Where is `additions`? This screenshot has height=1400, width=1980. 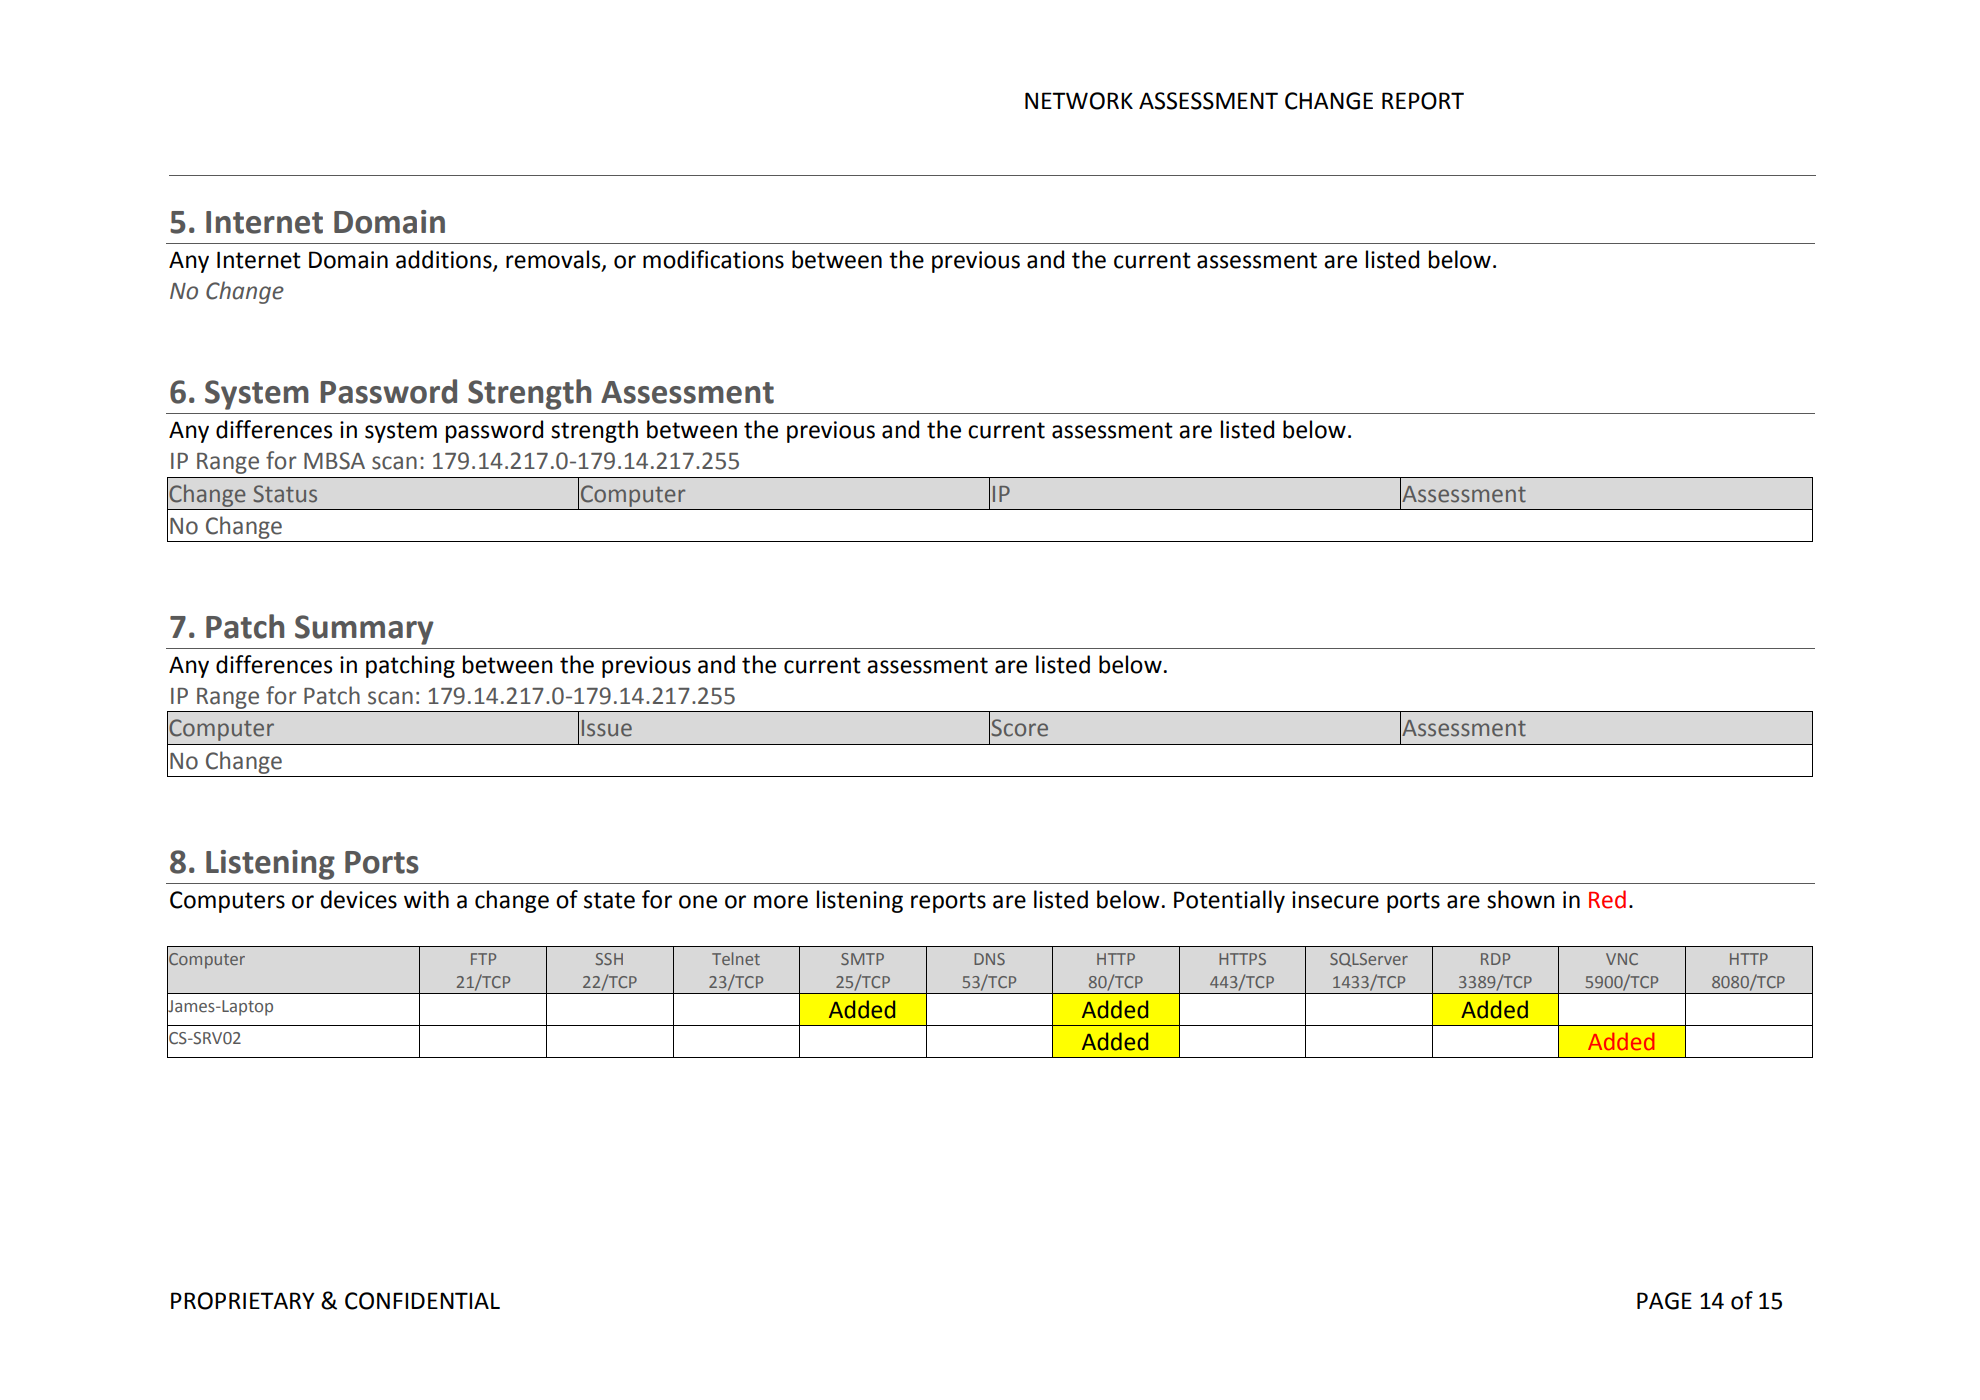
additions is located at coordinates (445, 260).
